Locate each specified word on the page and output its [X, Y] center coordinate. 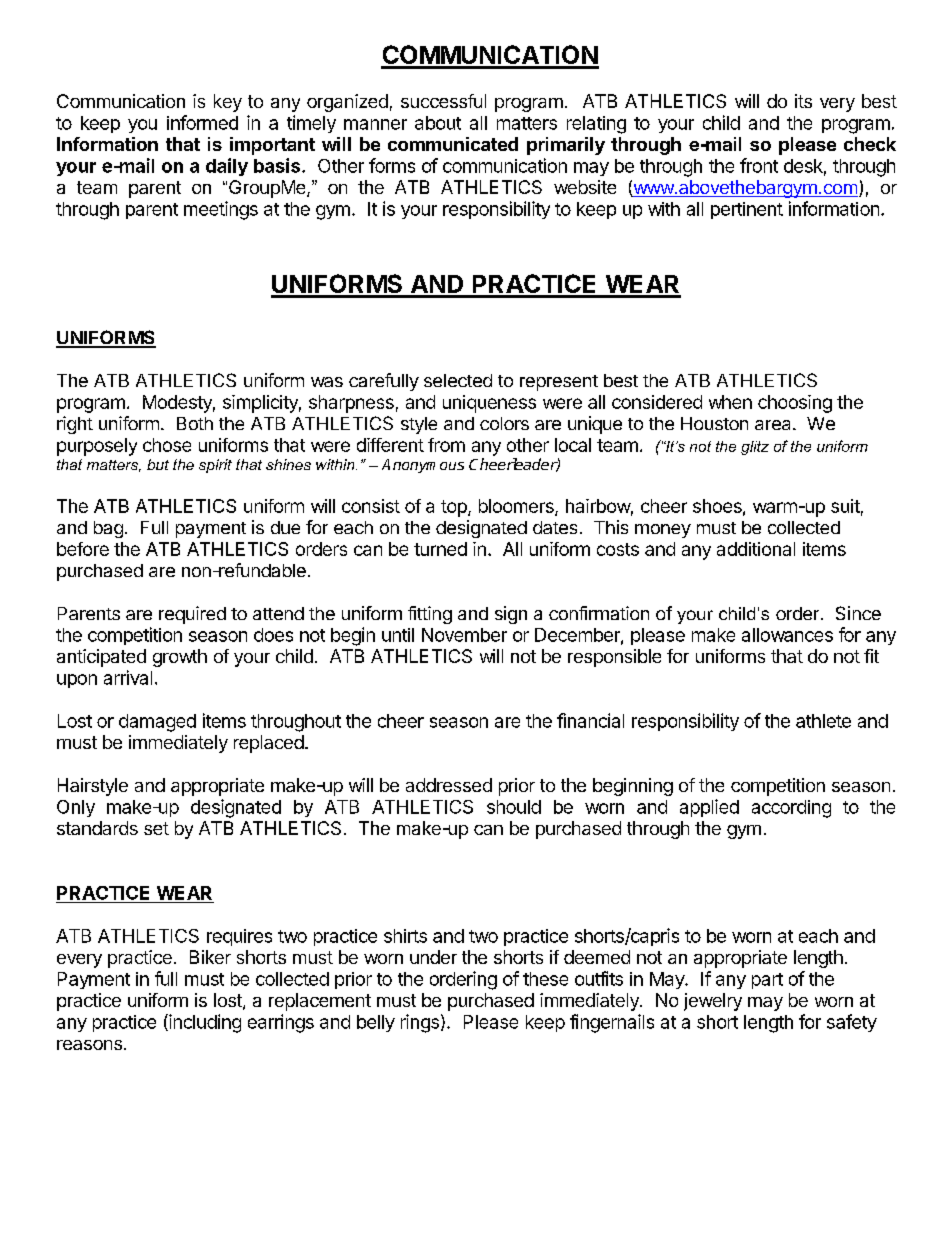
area [774, 425]
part [767, 981]
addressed [449, 785]
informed [202, 122]
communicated [453, 144]
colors [504, 423]
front [759, 165]
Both [195, 423]
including [204, 1023]
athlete [823, 721]
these [545, 979]
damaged [157, 723]
